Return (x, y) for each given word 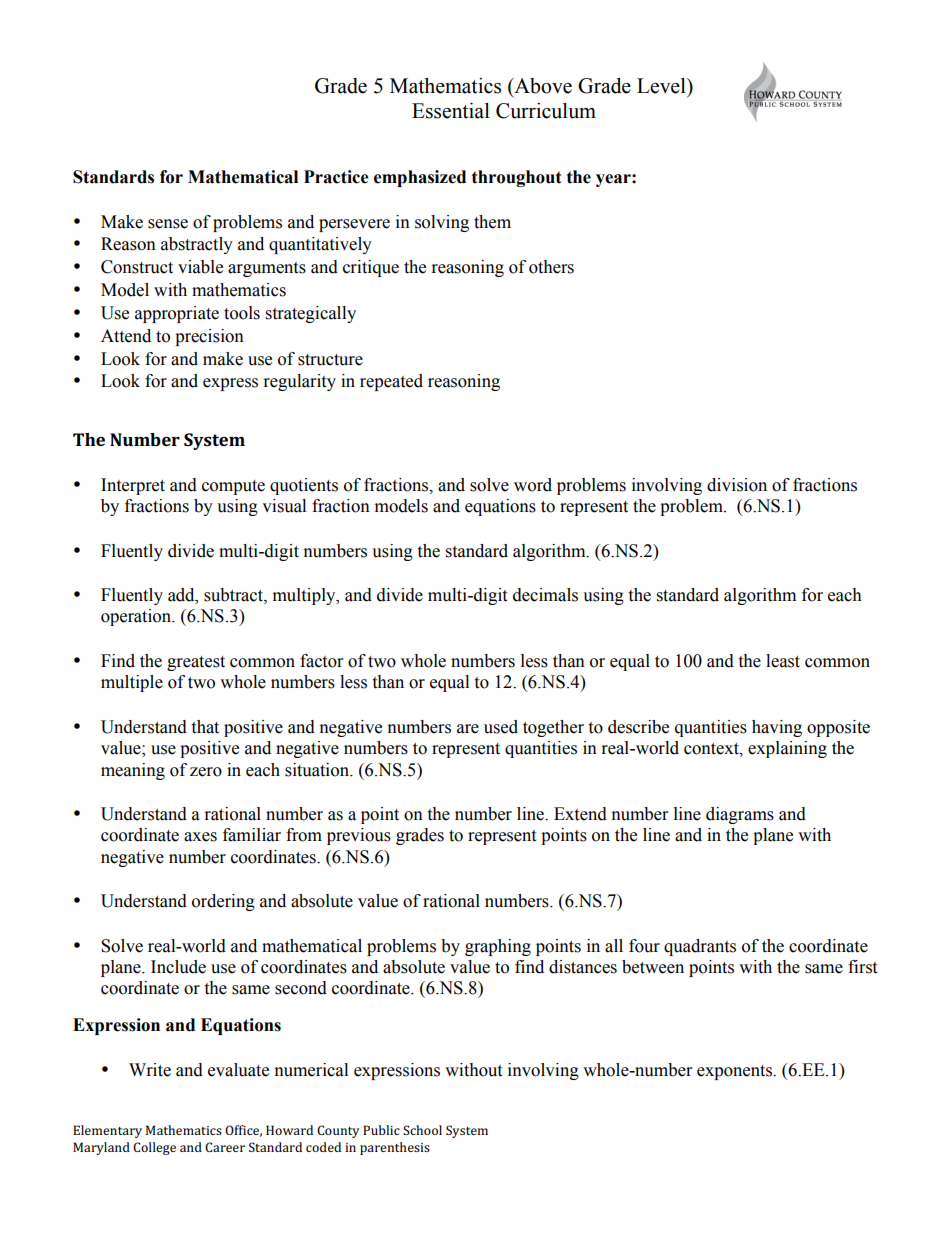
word (533, 485)
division (737, 485)
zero (206, 772)
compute (233, 487)
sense (168, 224)
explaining (787, 749)
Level (662, 86)
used (501, 727)
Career (225, 1147)
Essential (451, 111)
